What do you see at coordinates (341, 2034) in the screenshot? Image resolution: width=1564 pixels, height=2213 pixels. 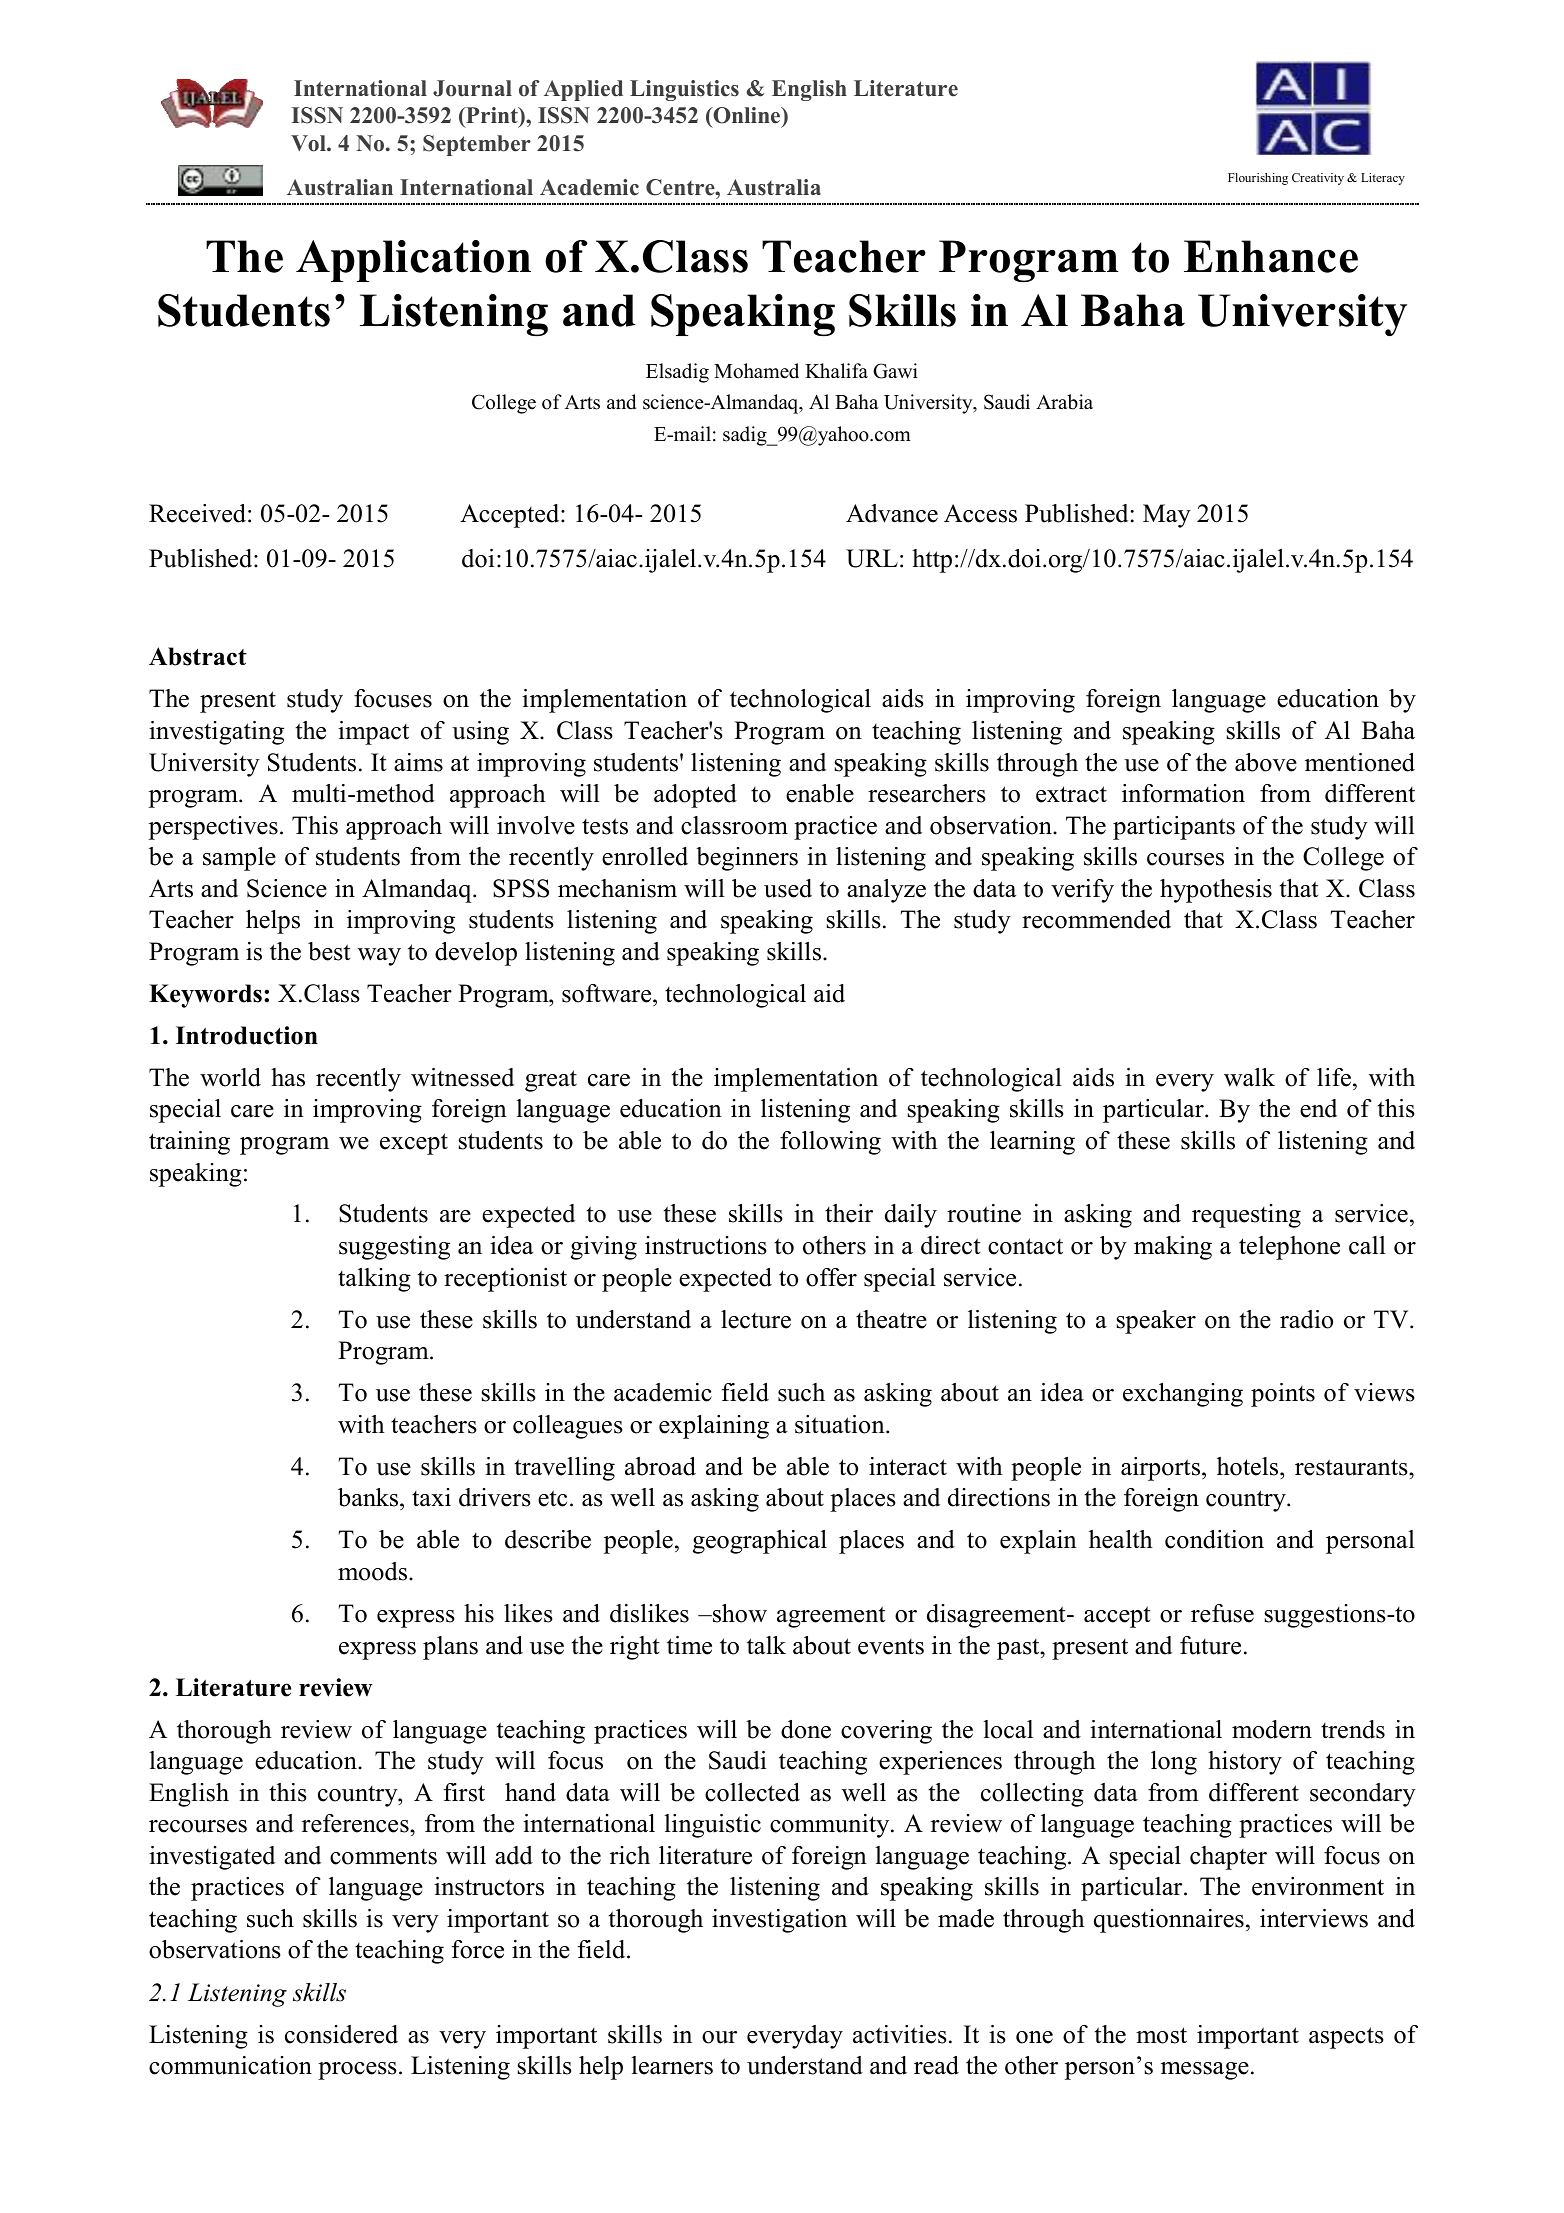 I see `considered` at bounding box center [341, 2034].
